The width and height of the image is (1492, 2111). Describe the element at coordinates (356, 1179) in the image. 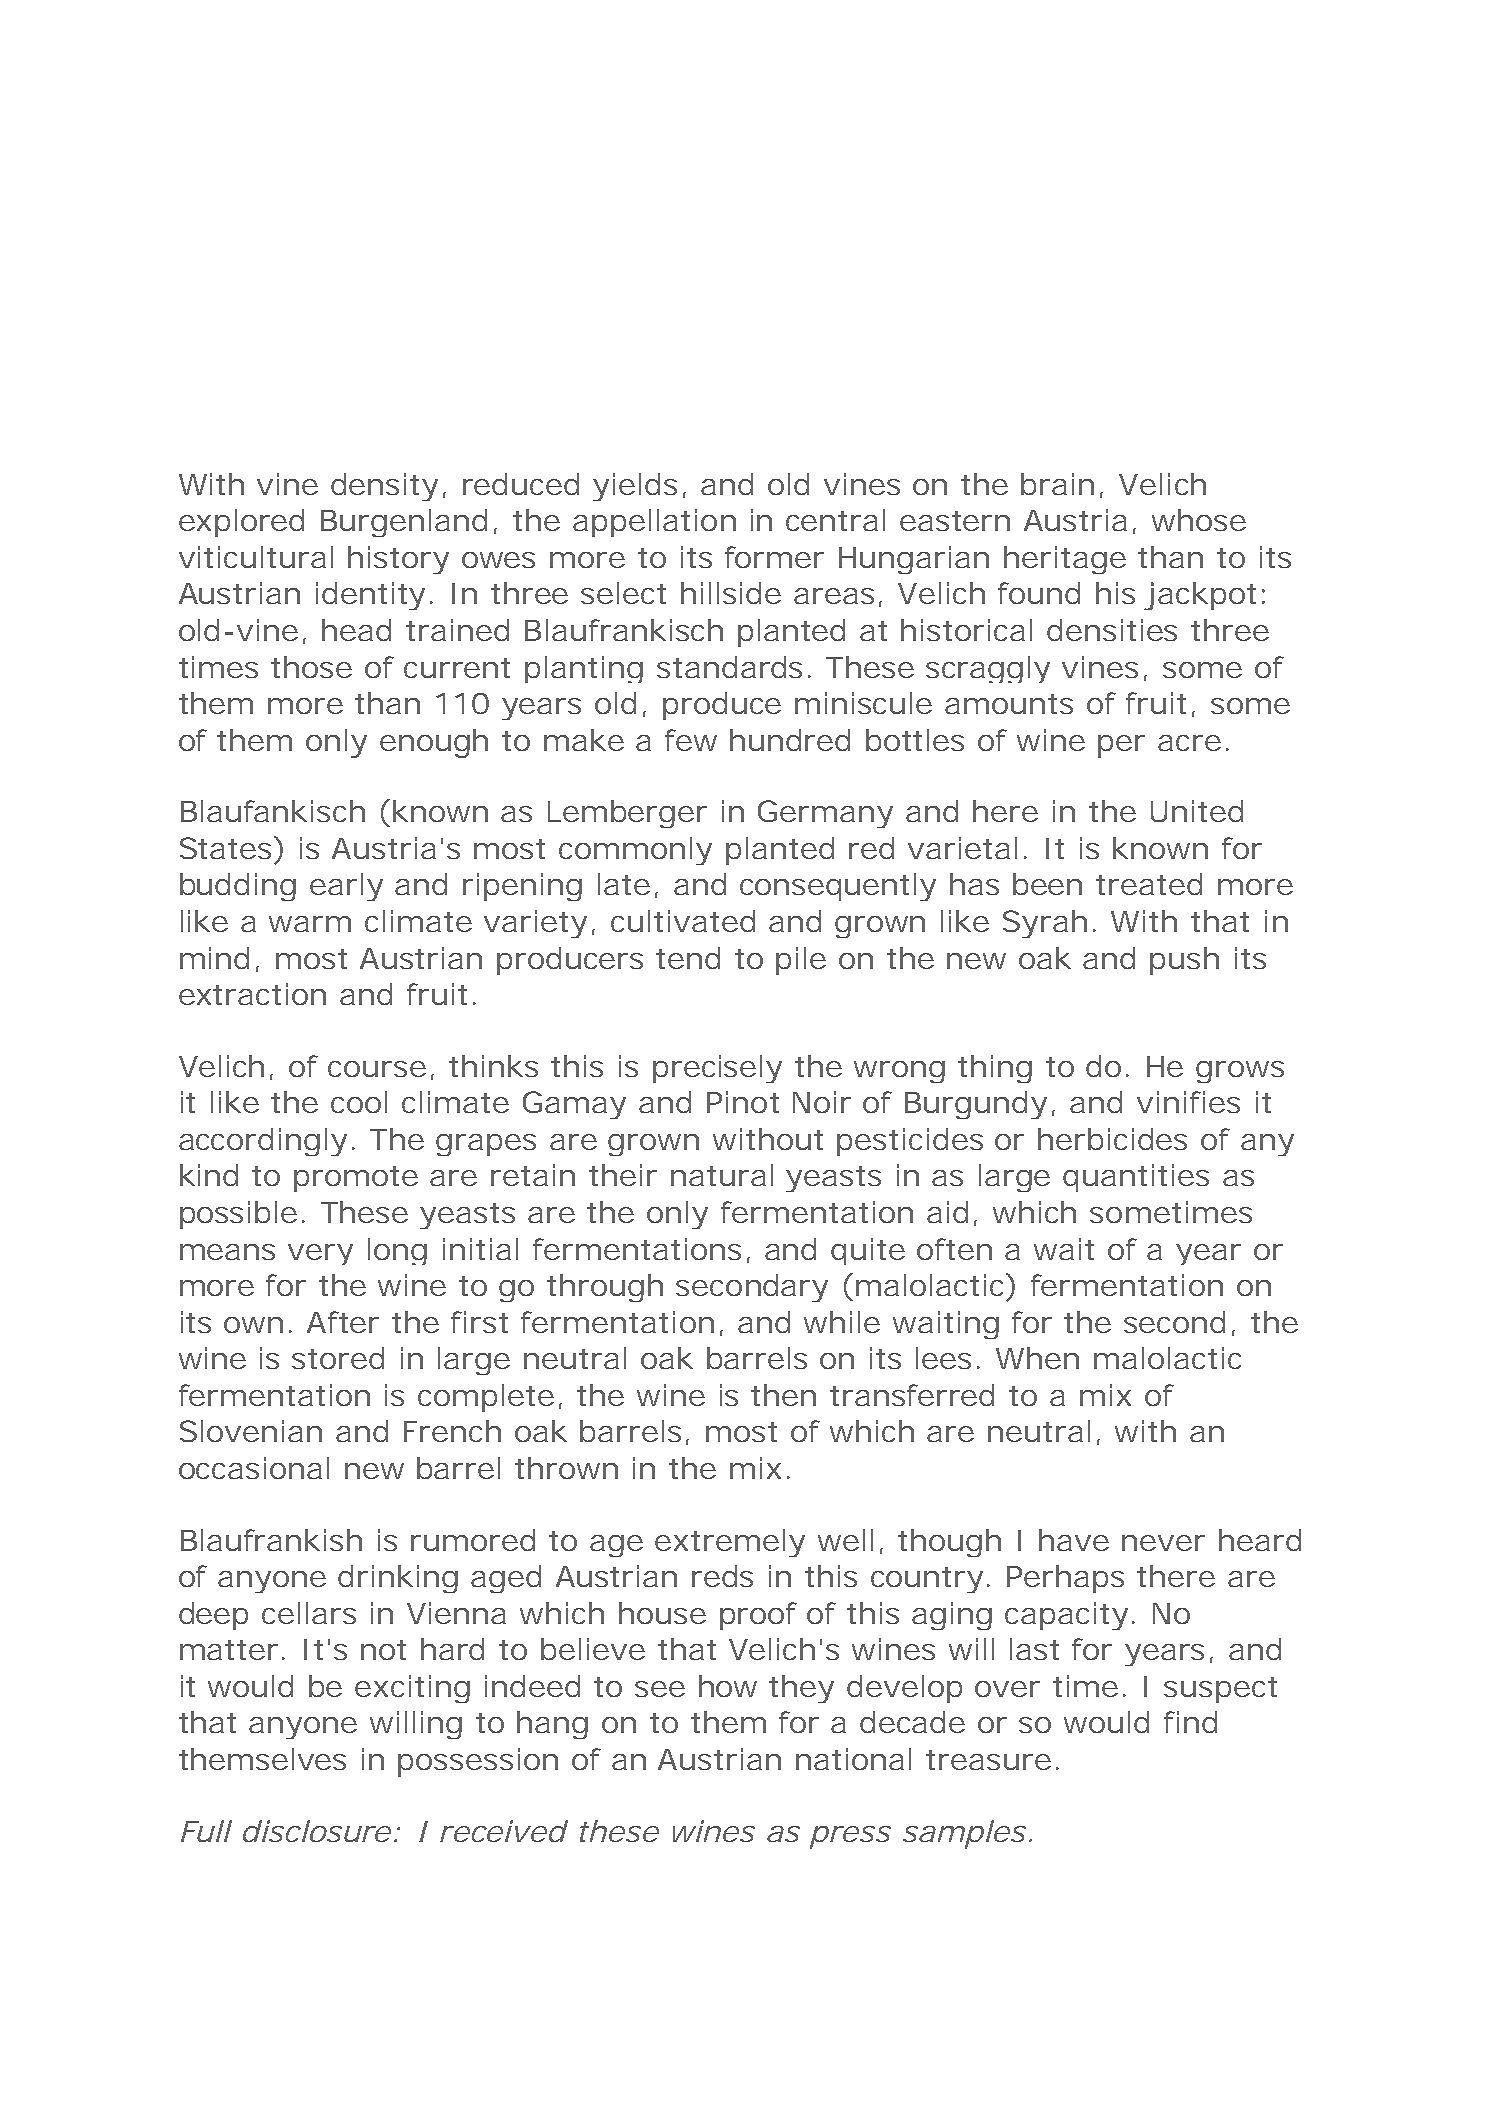

I see `promote` at that location.
